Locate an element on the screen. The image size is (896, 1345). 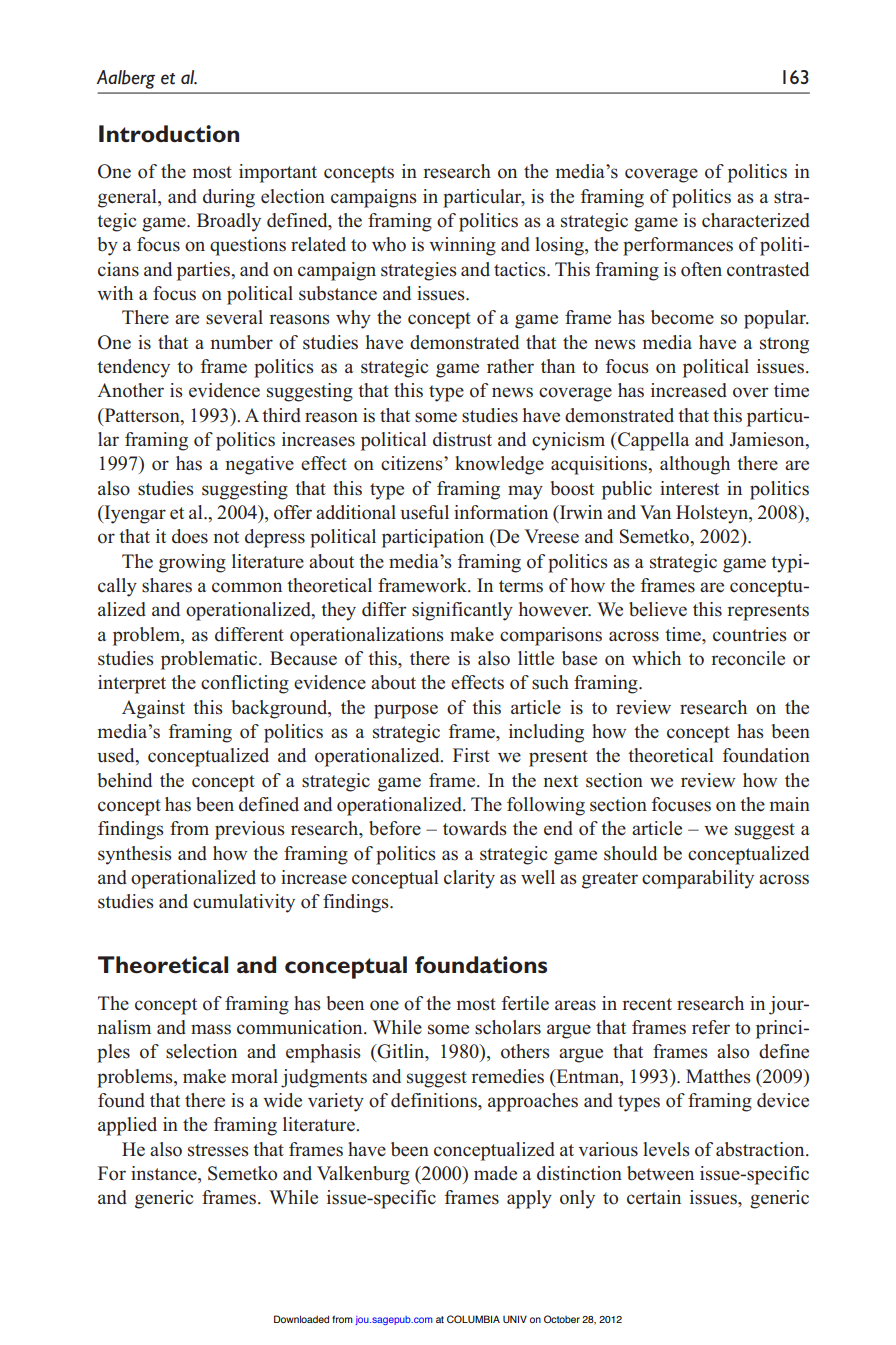
COLUMBIA is located at coordinates (473, 1319).
